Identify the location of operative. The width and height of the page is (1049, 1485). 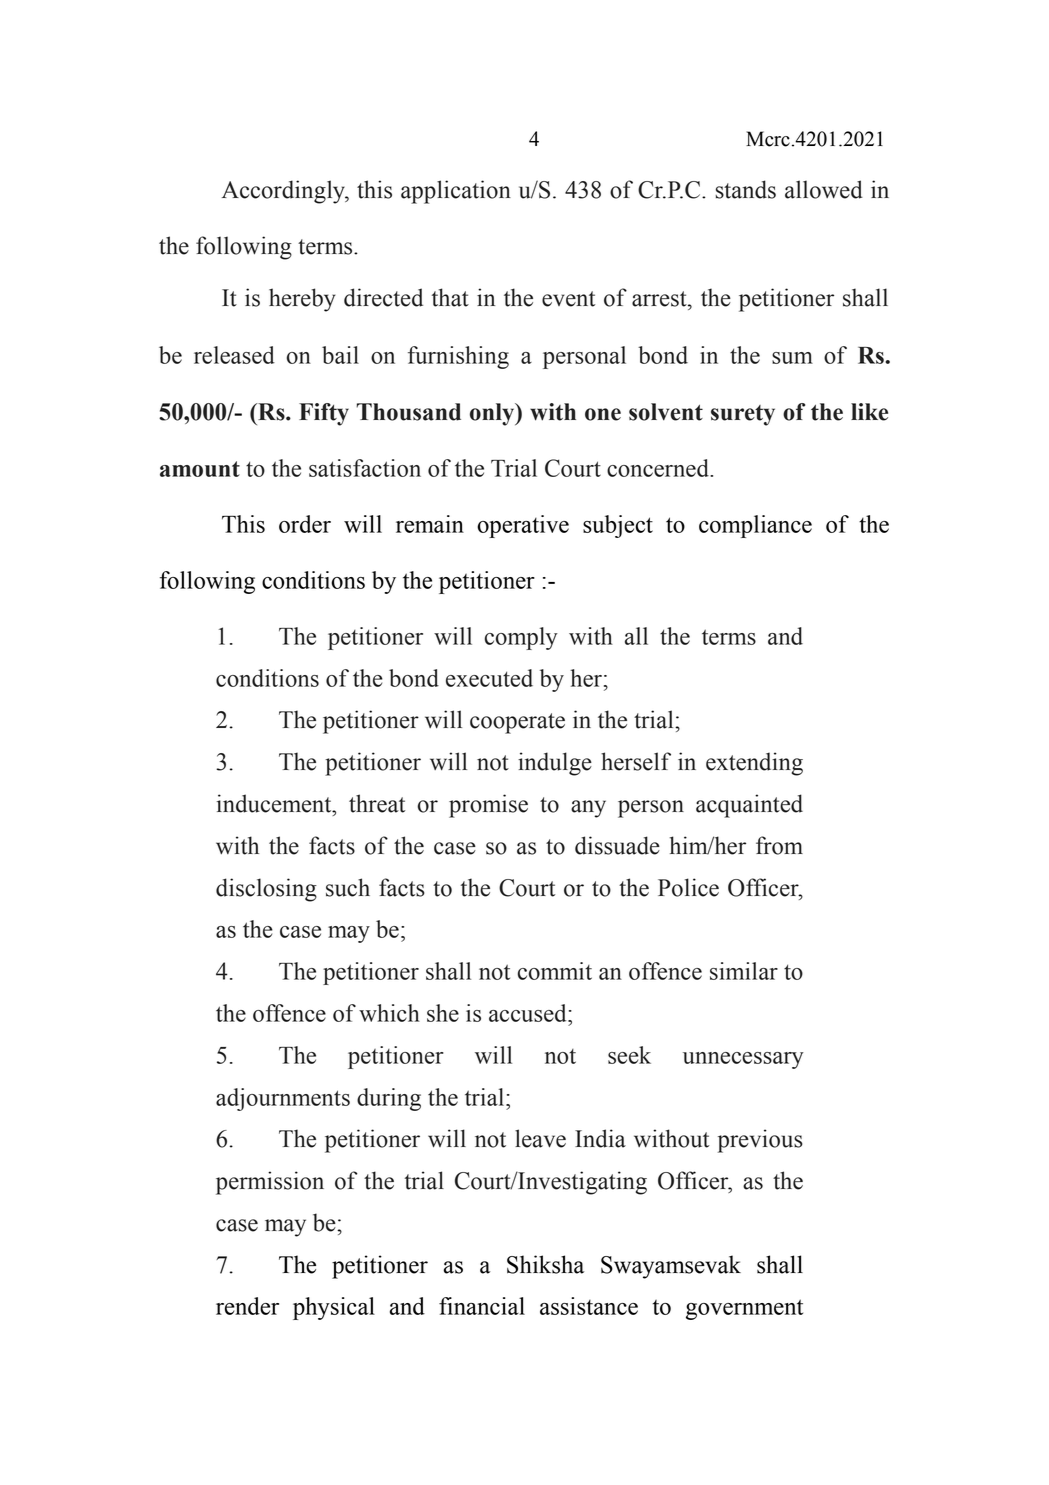
(523, 526).
